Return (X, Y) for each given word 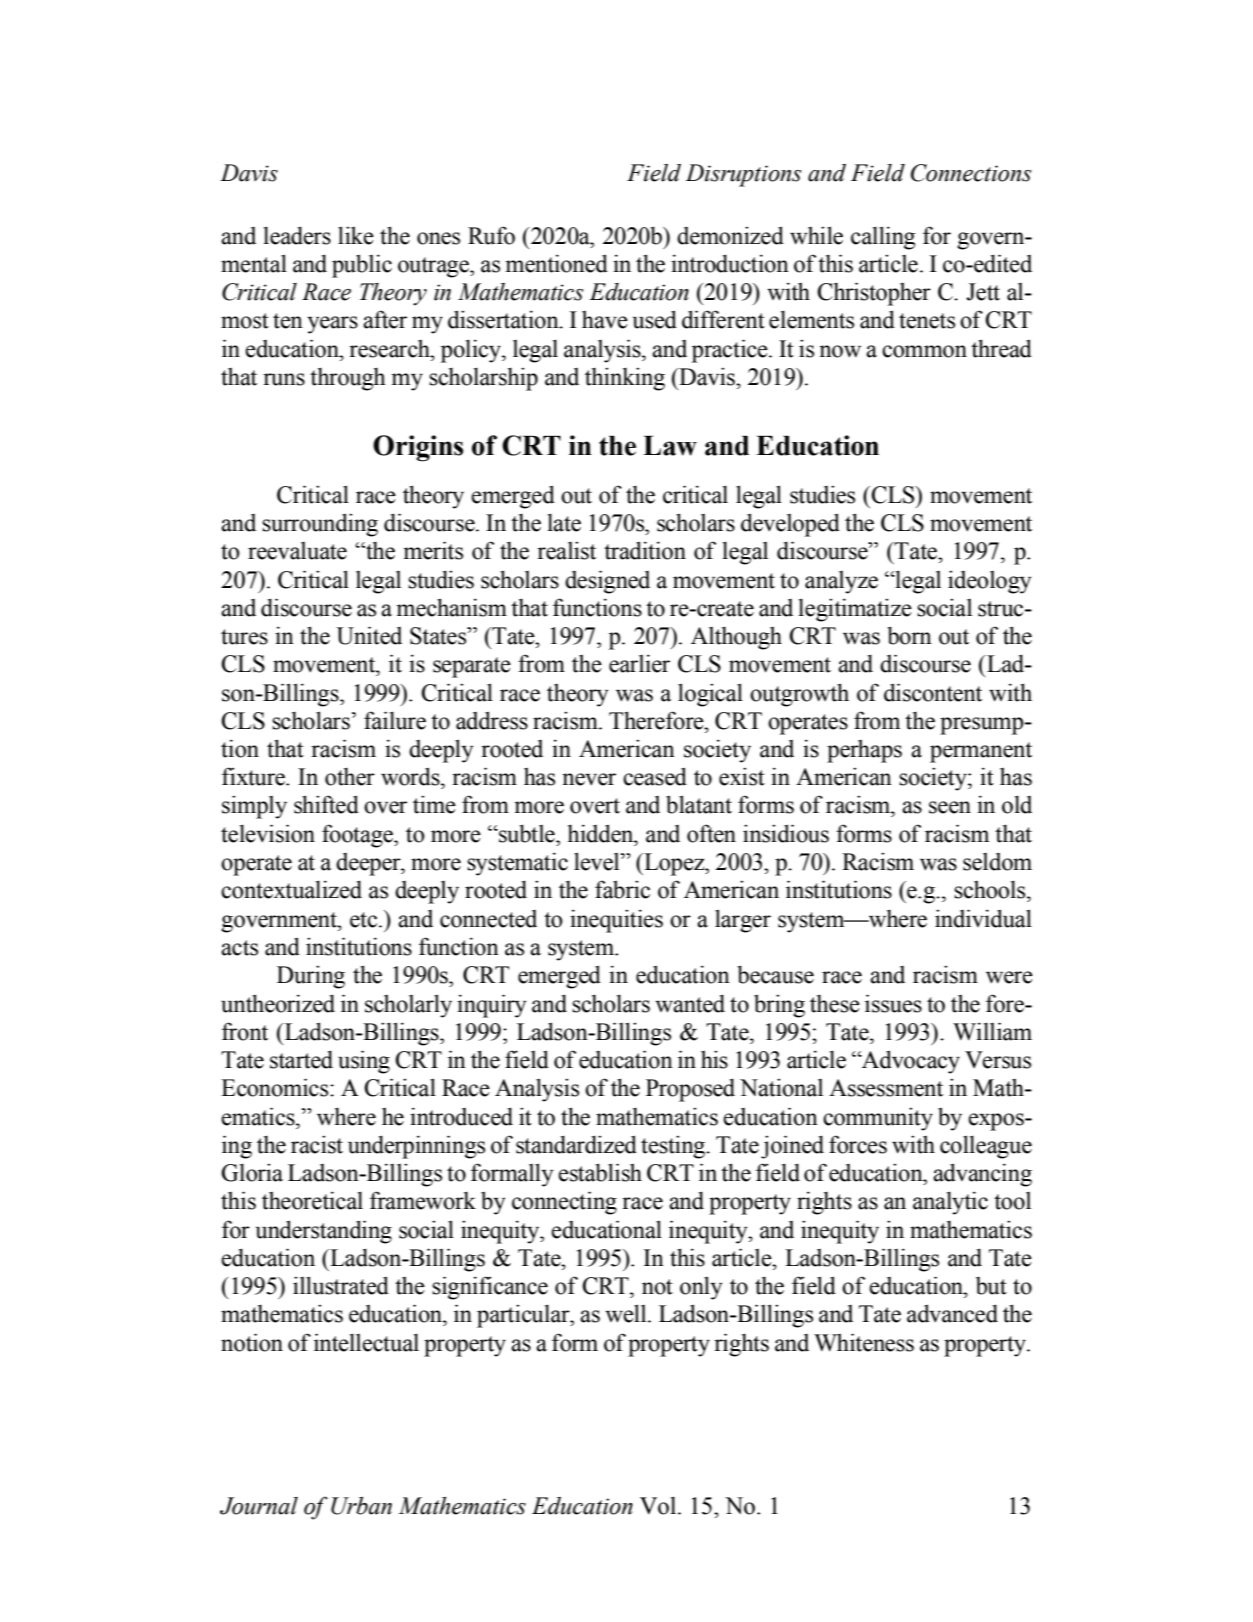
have (605, 319)
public (362, 266)
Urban (361, 1506)
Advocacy (910, 1062)
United (369, 635)
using (364, 1062)
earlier (639, 663)
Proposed (690, 1090)
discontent (933, 692)
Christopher (874, 294)
